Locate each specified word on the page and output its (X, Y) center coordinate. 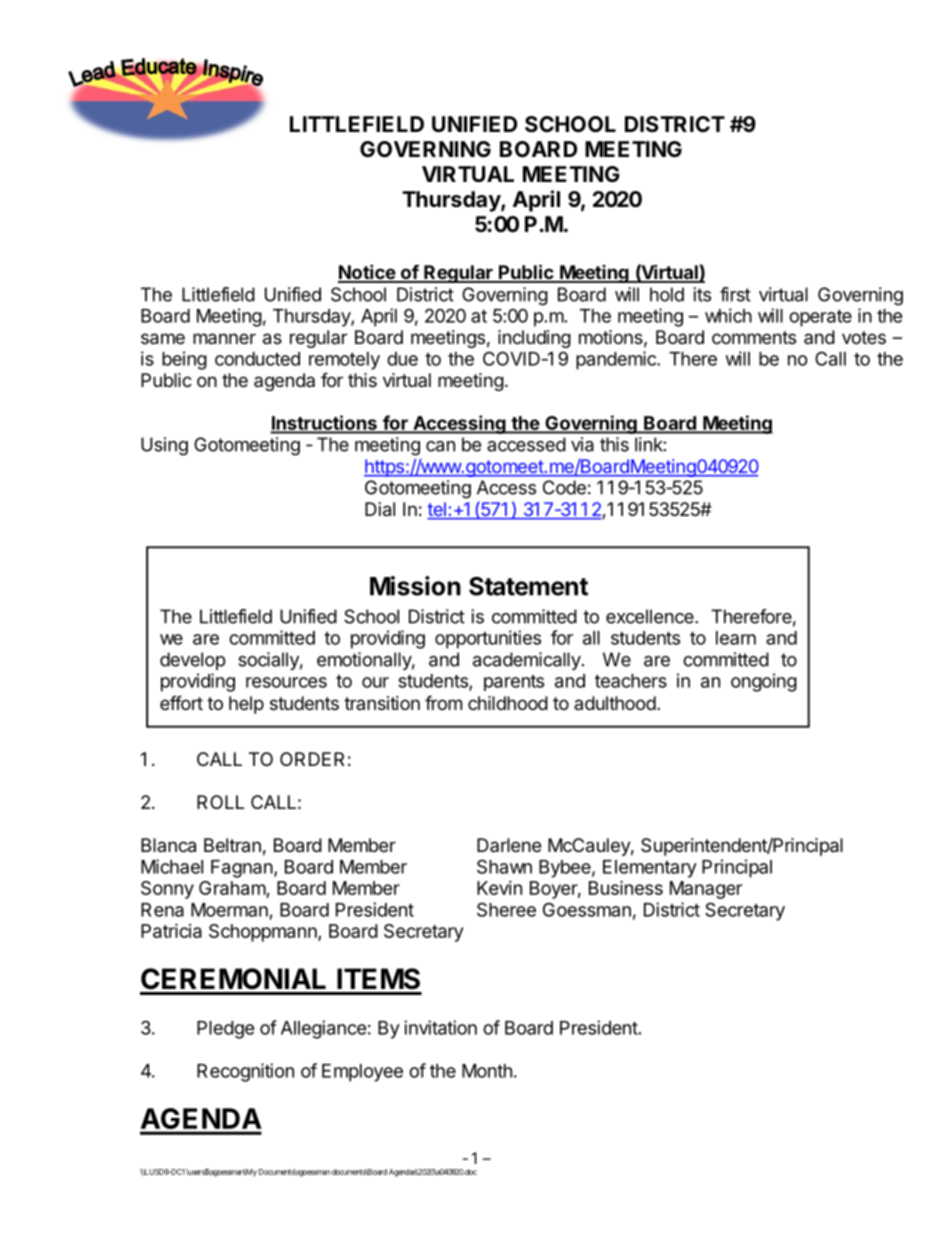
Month (487, 1071)
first (735, 294)
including (534, 339)
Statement (528, 586)
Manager (706, 890)
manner (224, 339)
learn (736, 638)
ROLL (220, 802)
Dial (380, 509)
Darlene (509, 845)
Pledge (226, 1030)
